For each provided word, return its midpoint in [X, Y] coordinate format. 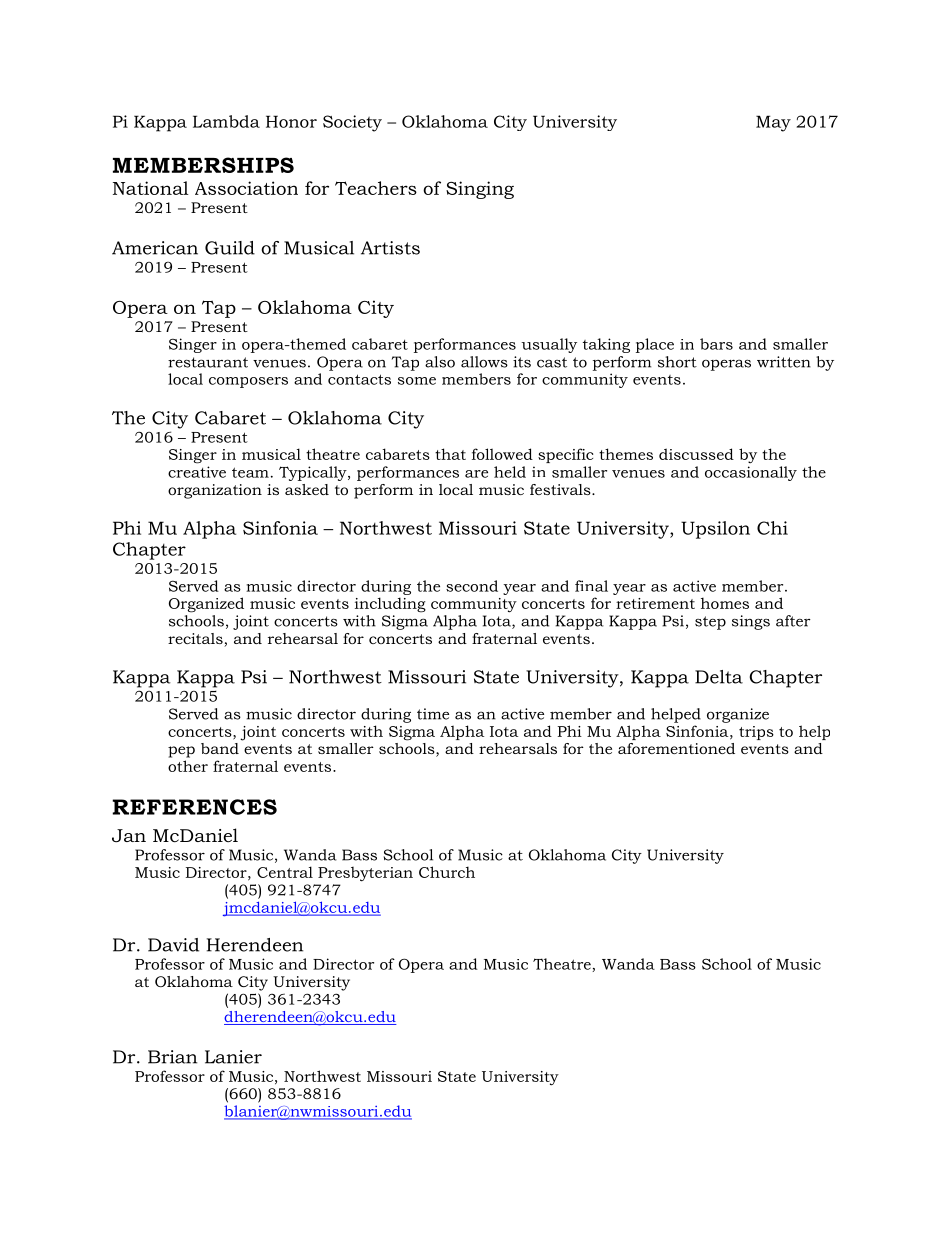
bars [716, 344]
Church [447, 872]
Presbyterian [365, 874]
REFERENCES [194, 807]
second [472, 586]
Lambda [226, 121]
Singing [480, 190]
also [440, 362]
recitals [196, 640]
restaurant [208, 362]
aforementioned [676, 748]
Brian [172, 1057]
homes [725, 603]
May [773, 123]
